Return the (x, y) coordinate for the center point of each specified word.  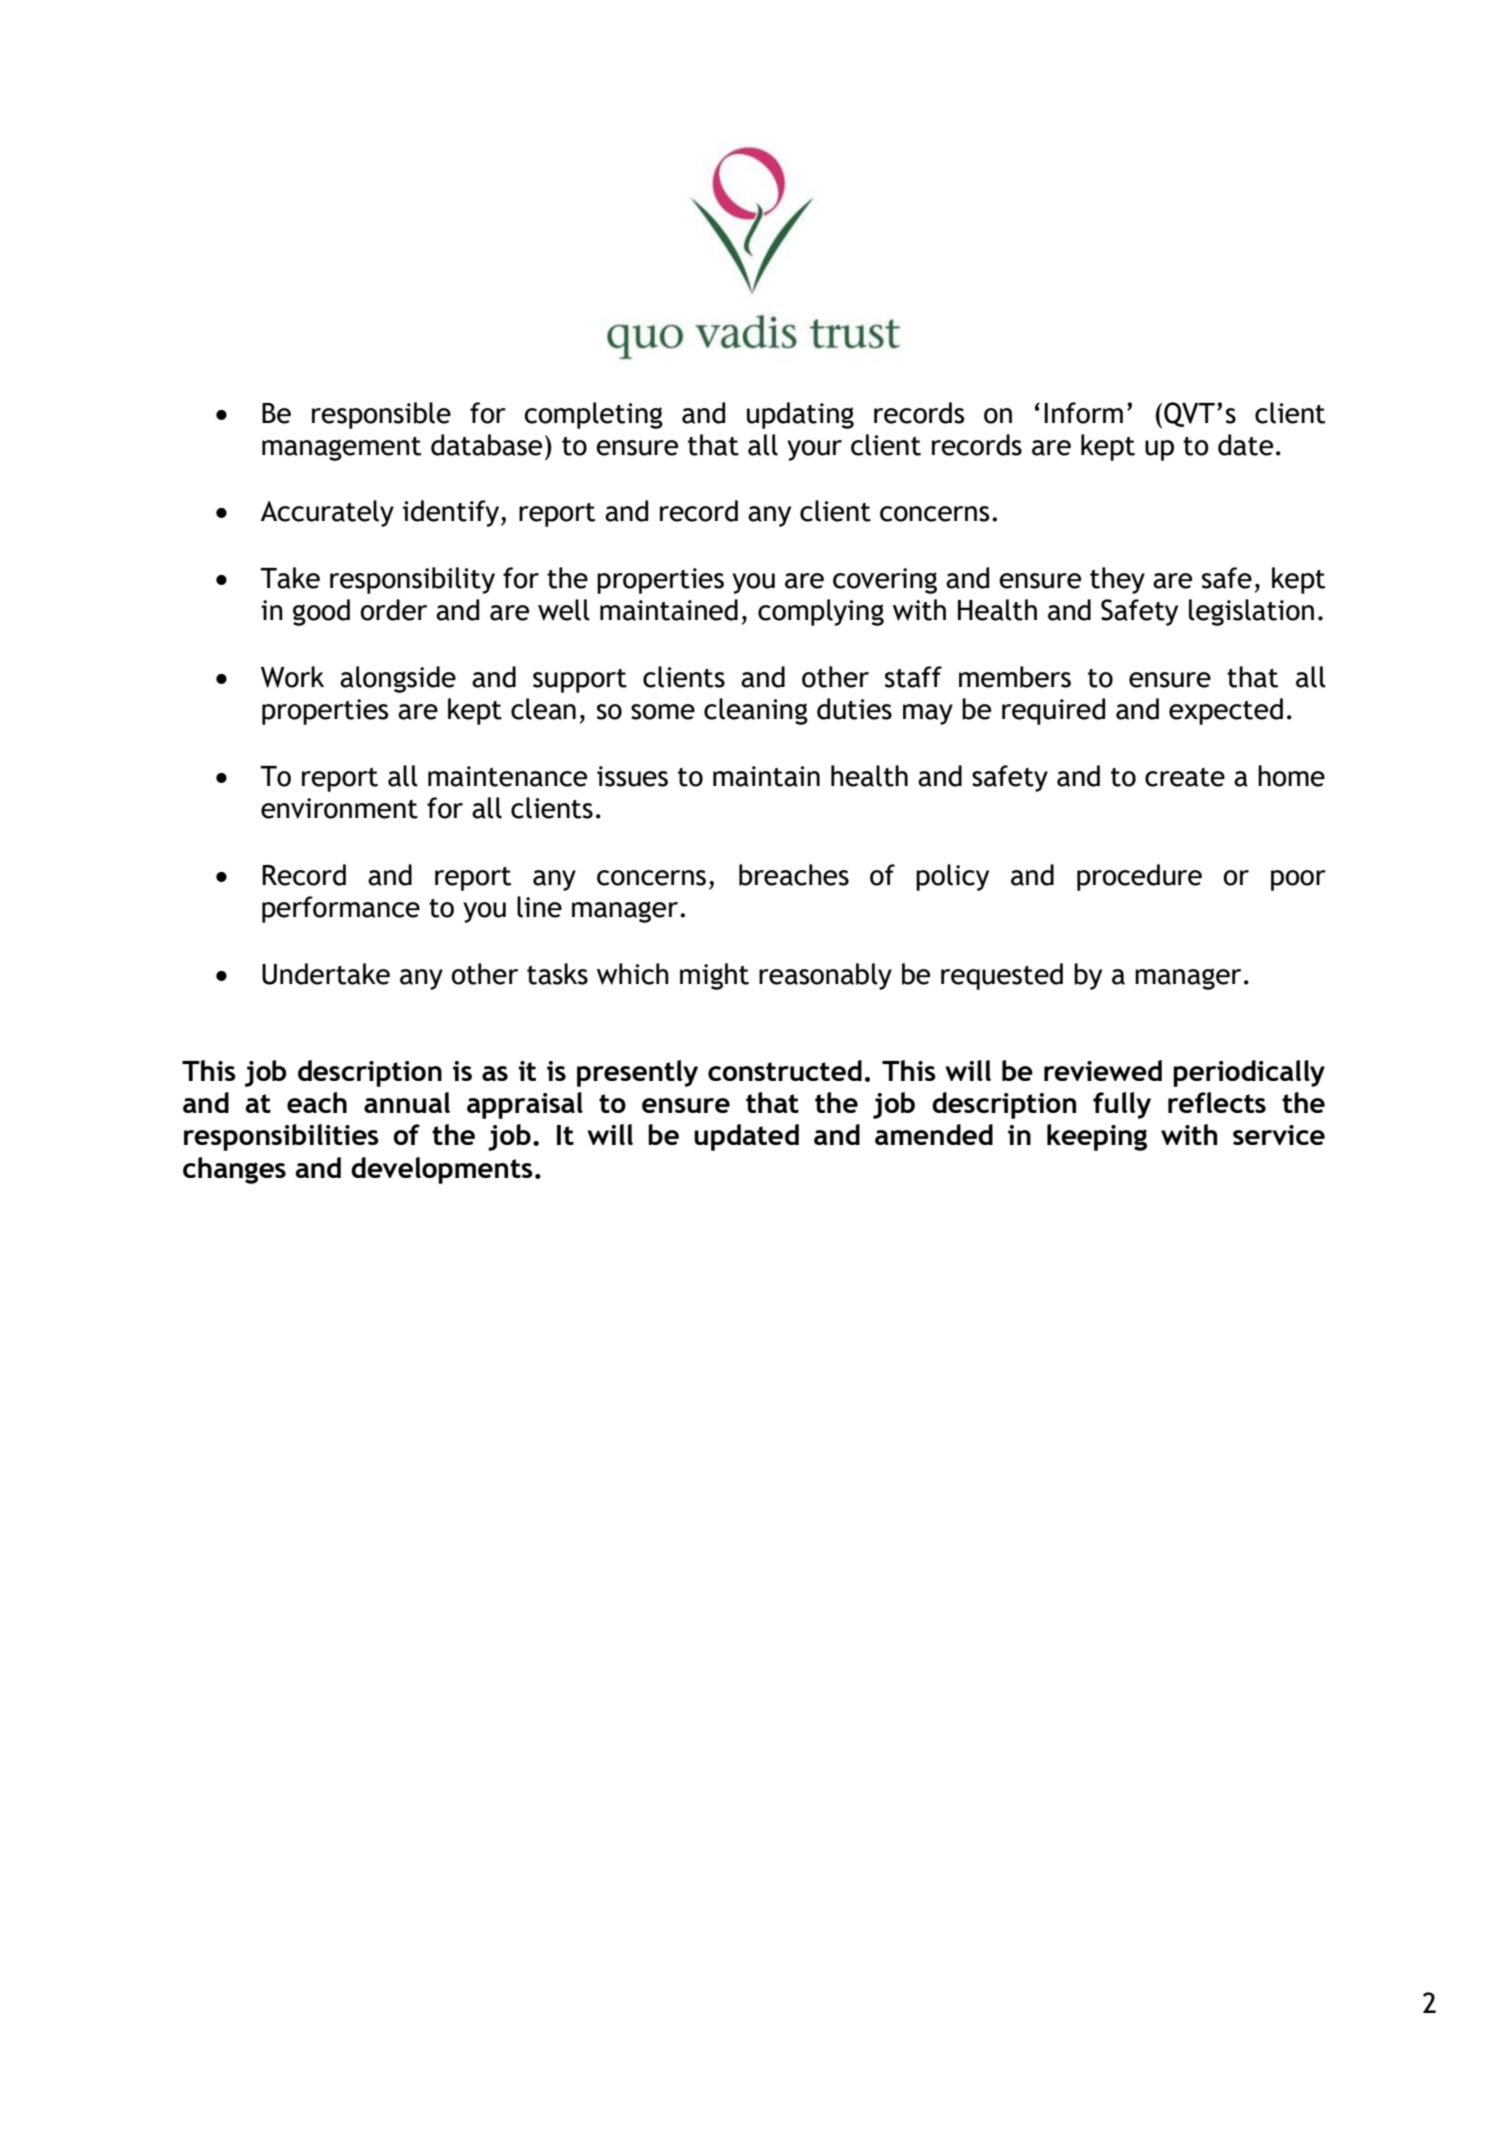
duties (854, 709)
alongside (398, 679)
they (1117, 580)
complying (821, 612)
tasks (557, 974)
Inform (1083, 413)
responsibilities (281, 1137)
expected (1226, 711)
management (341, 449)
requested (1002, 976)
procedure (1139, 877)
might (714, 976)
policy (952, 877)
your (814, 450)
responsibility (412, 580)
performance (341, 909)
